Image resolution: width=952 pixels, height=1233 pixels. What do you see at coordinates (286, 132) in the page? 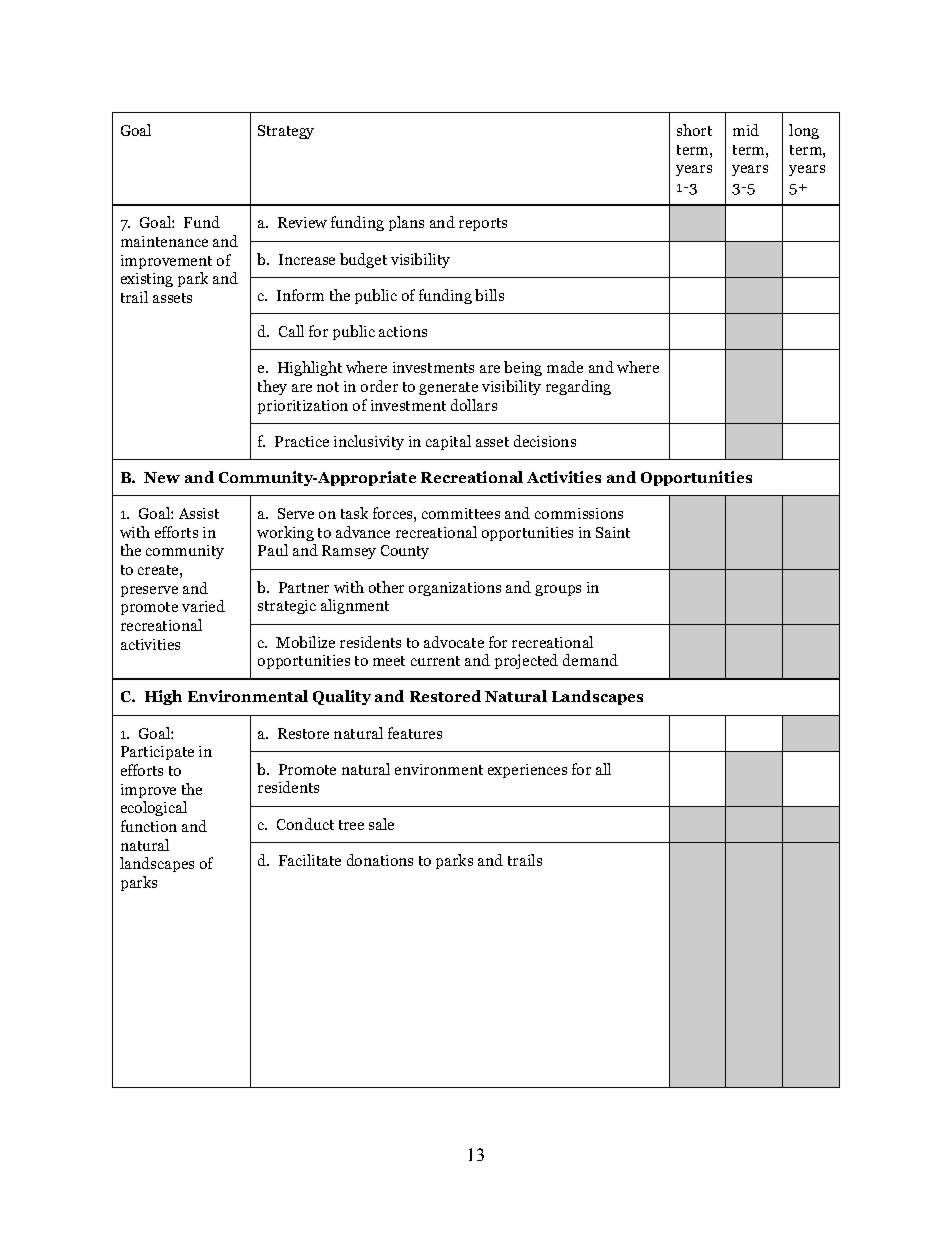
I see `Strategy` at bounding box center [286, 132].
